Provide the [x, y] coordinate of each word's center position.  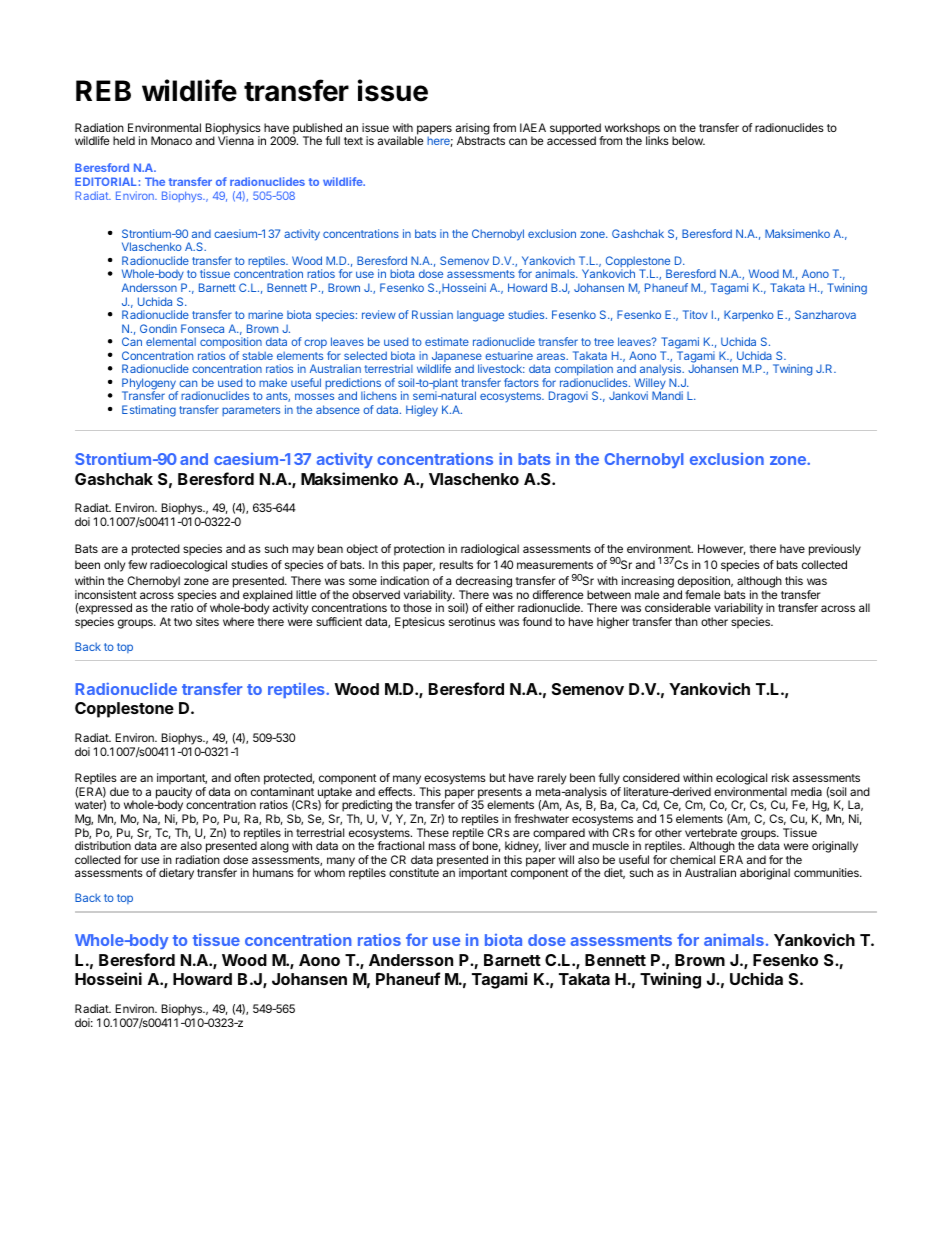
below [688, 140]
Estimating [149, 411]
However [722, 549]
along [274, 847]
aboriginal [765, 874]
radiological [490, 550]
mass [442, 846]
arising [473, 130]
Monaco [171, 140]
